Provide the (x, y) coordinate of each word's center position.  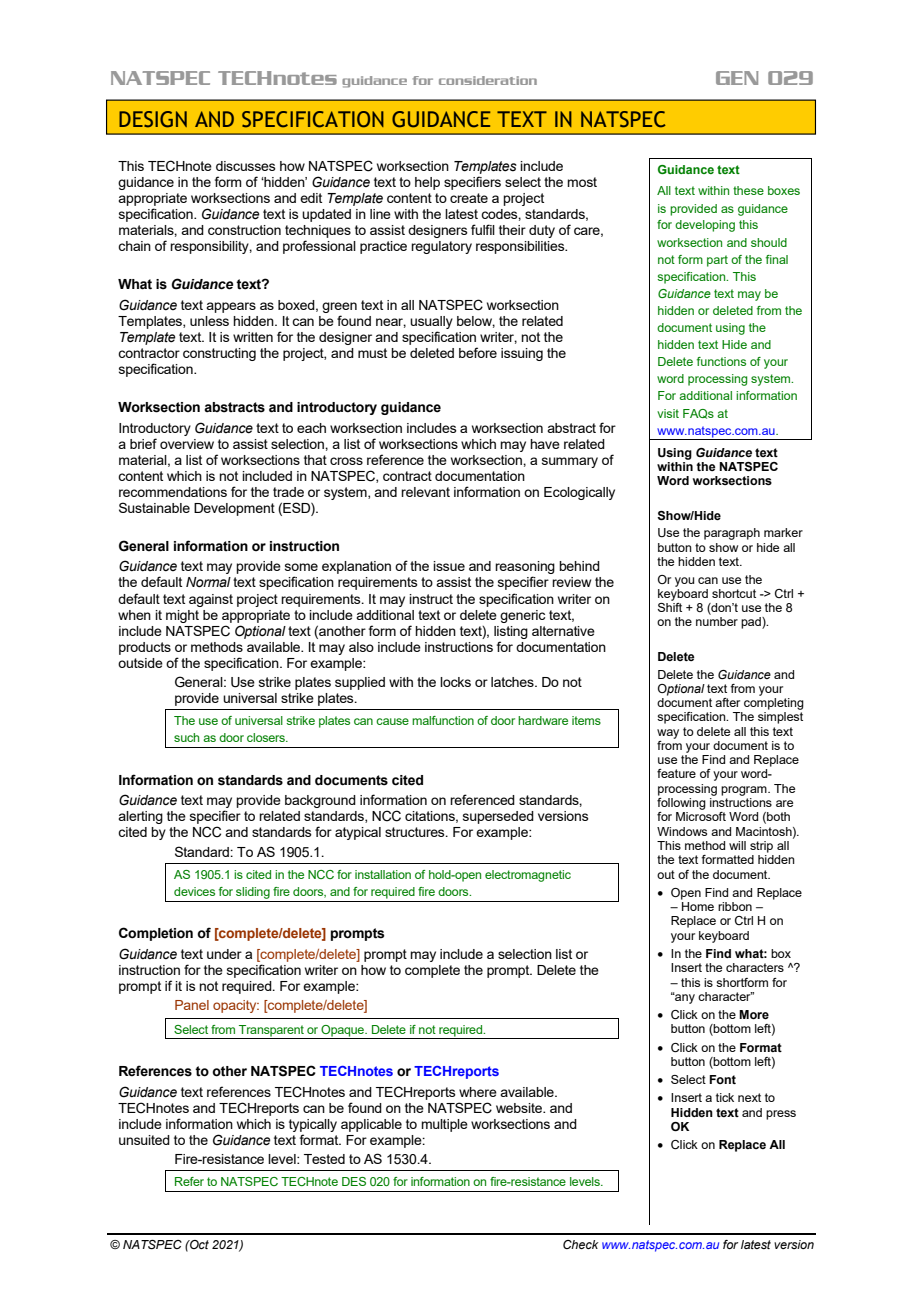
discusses (246, 166)
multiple (444, 1125)
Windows (682, 831)
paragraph (732, 534)
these (748, 190)
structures (416, 832)
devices (194, 891)
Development (234, 509)
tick (725, 1097)
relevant (425, 492)
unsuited (144, 1140)
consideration (488, 80)
